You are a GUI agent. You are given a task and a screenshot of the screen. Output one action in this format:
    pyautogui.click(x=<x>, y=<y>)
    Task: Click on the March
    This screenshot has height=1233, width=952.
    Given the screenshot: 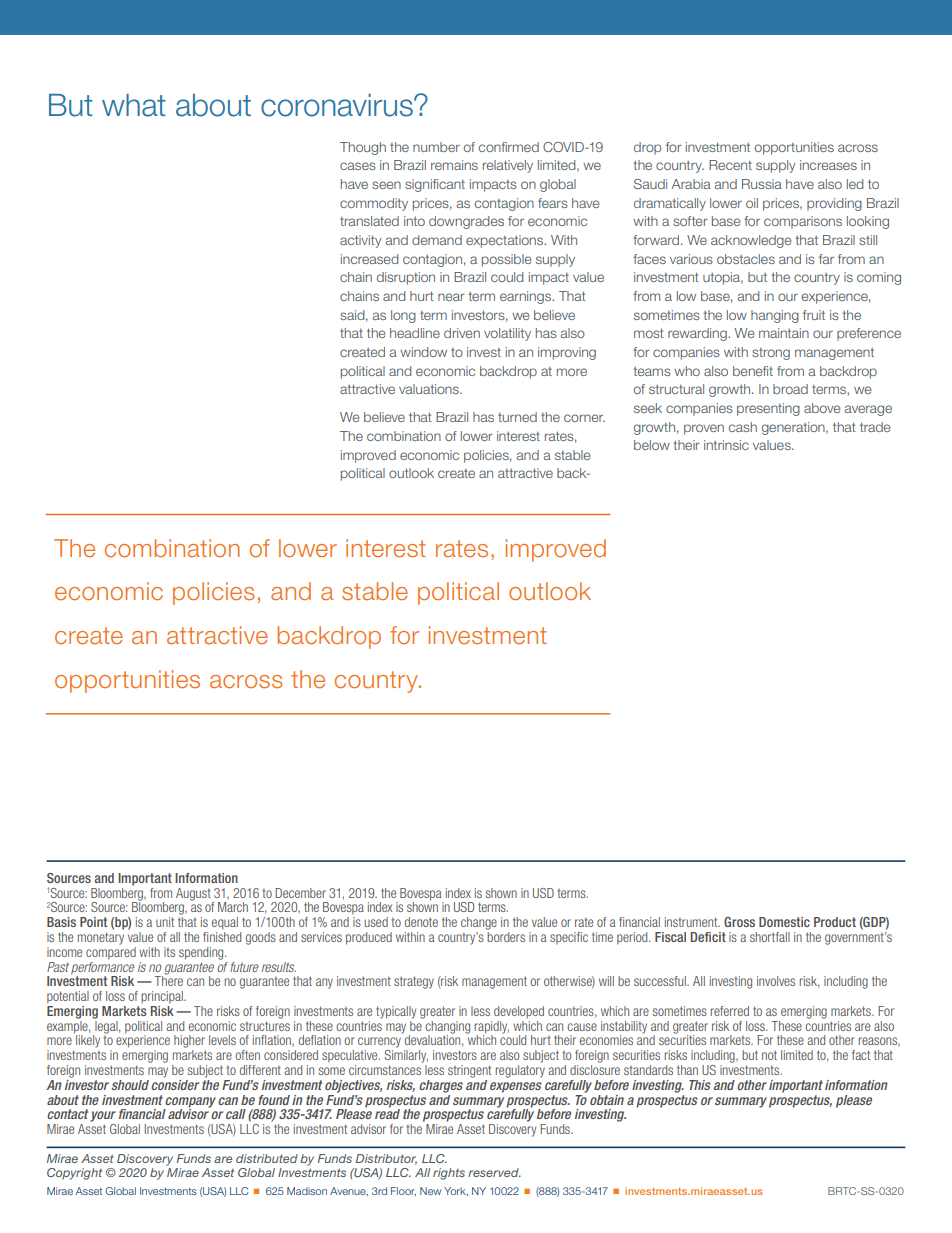 What is the action you would take?
    pyautogui.click(x=233, y=907)
